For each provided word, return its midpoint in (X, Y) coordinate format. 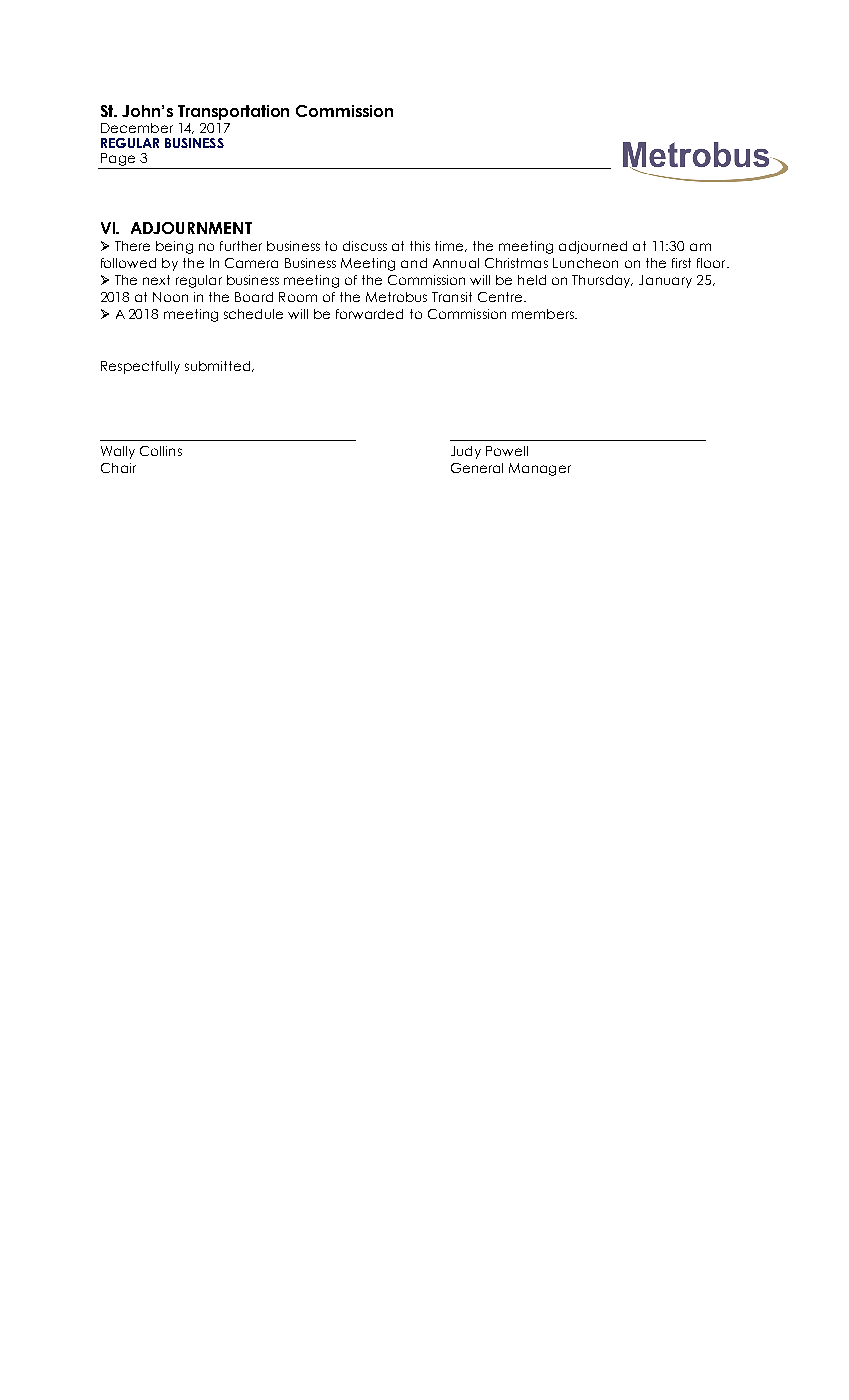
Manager (540, 469)
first (681, 263)
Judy (466, 452)
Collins (161, 451)
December (137, 128)
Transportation (233, 112)
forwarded (369, 314)
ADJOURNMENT (191, 228)
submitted (219, 366)
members (544, 314)
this (420, 246)
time (450, 246)
